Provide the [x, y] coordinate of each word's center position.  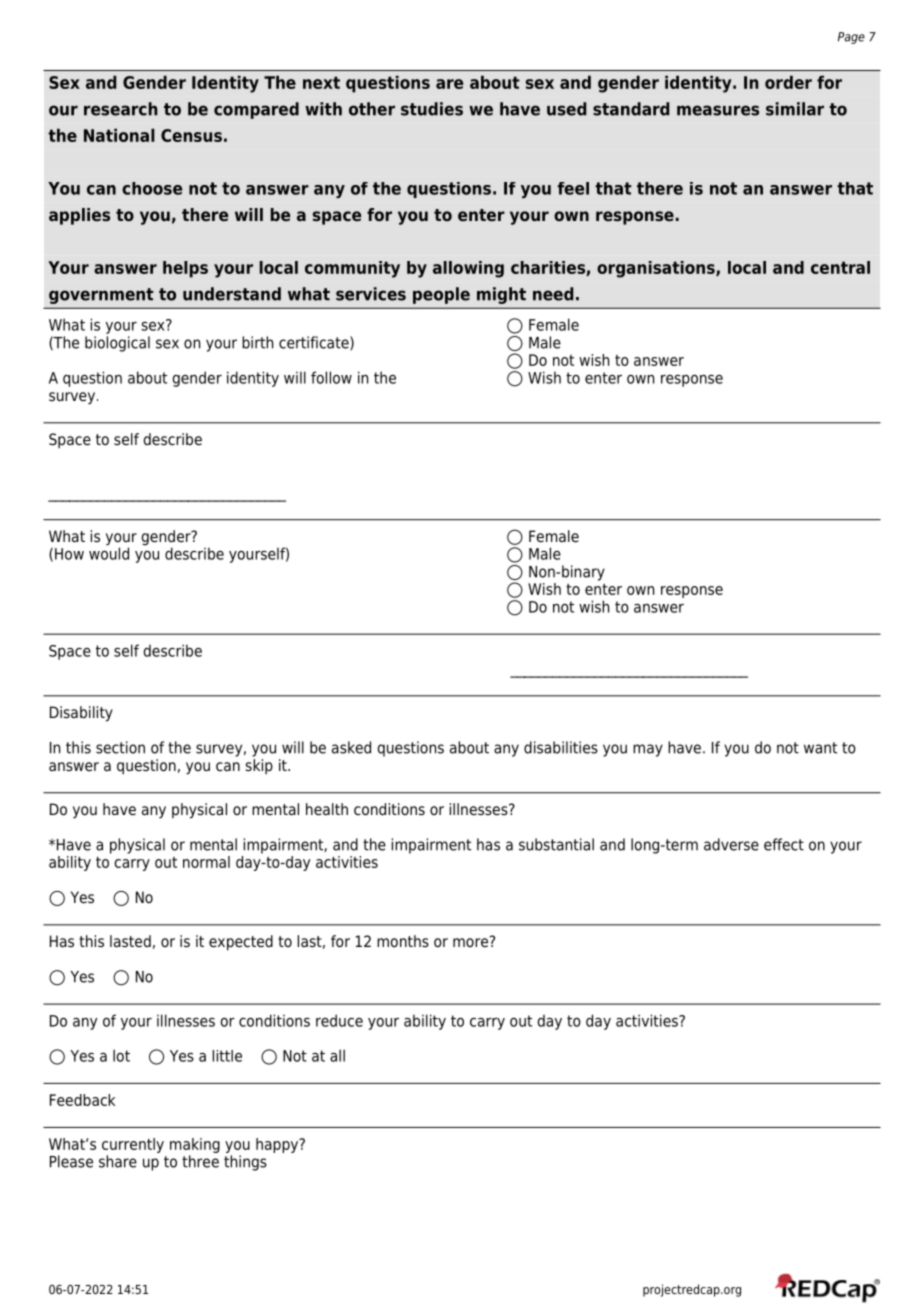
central [840, 267]
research [121, 109]
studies [432, 109]
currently [133, 1145]
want [820, 748]
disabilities [561, 747]
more [470, 942]
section [120, 747]
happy [278, 1145]
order [788, 82]
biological [117, 344]
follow [331, 377]
